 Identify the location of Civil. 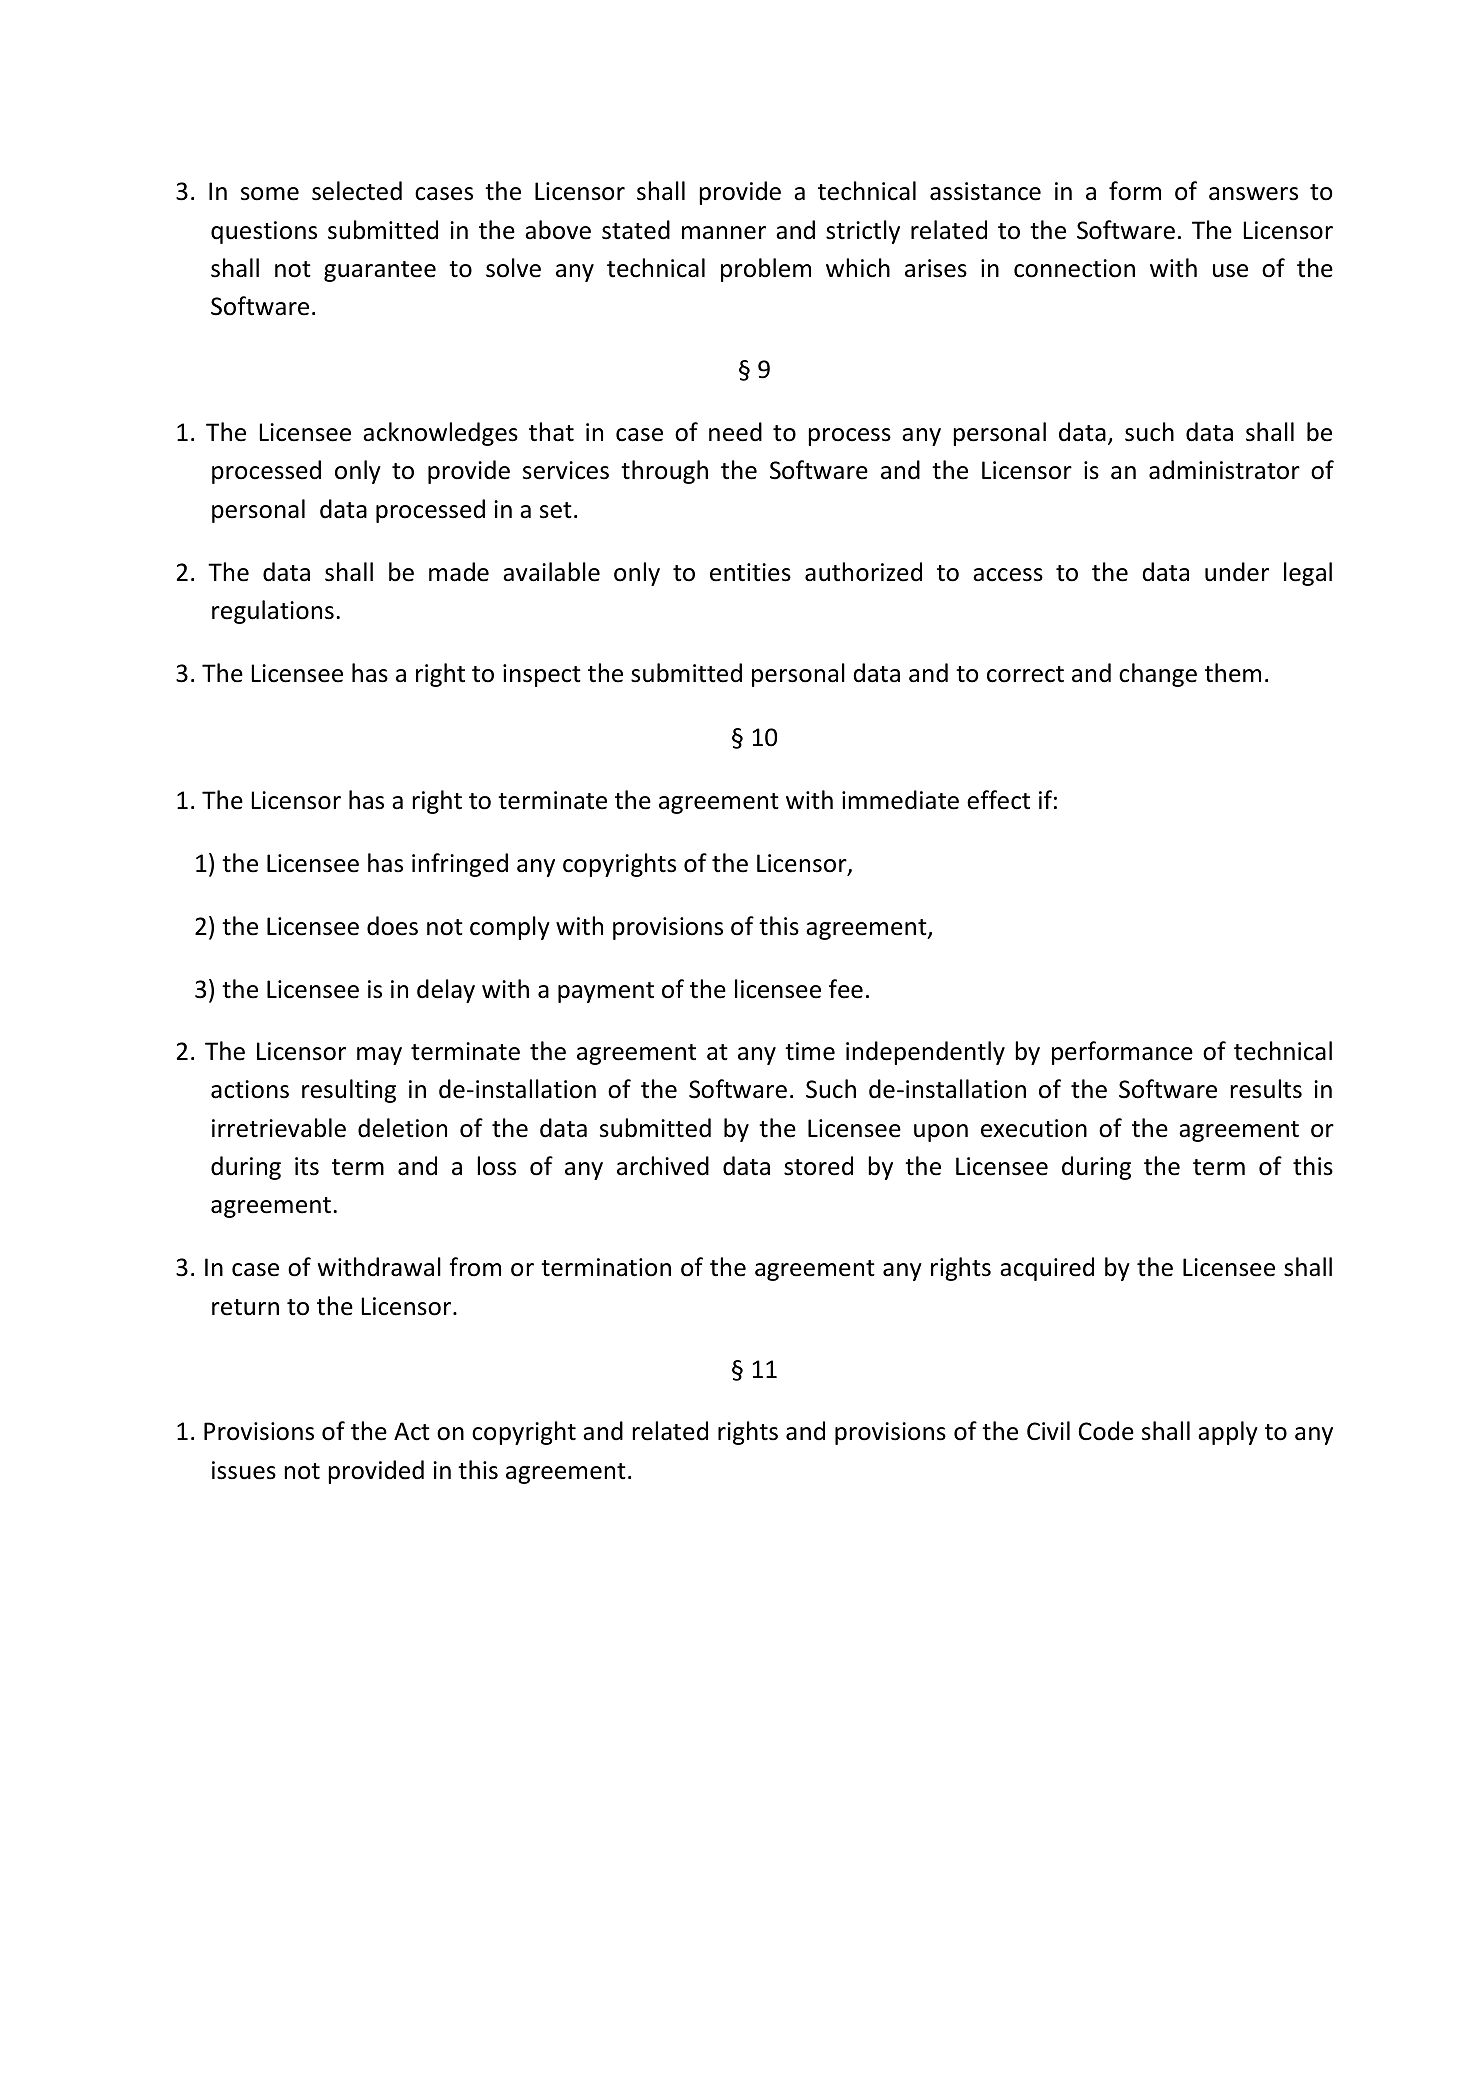
(1048, 1431).
